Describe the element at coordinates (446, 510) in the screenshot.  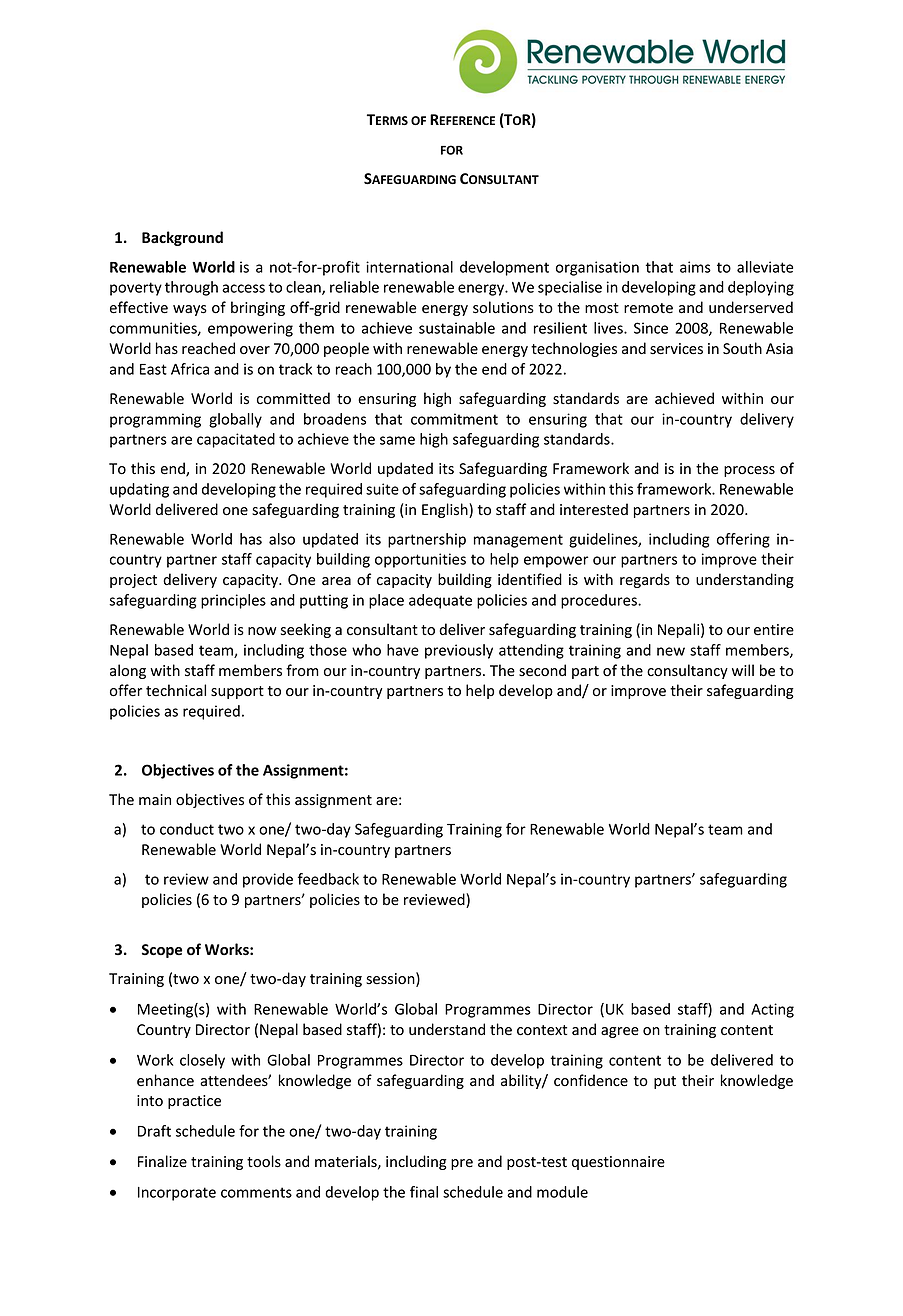
I see `English` at that location.
